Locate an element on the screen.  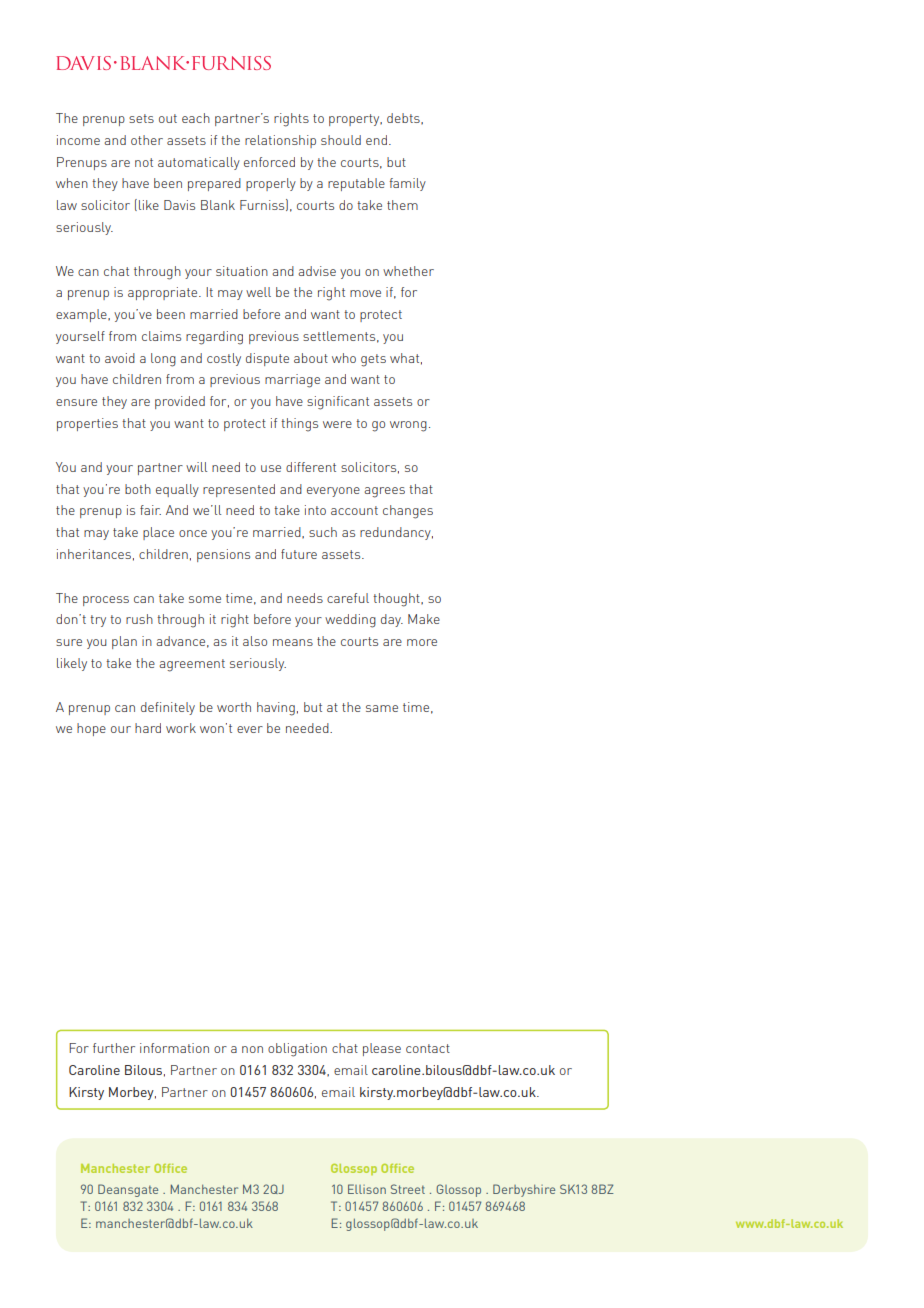
not is located at coordinates (144, 162).
